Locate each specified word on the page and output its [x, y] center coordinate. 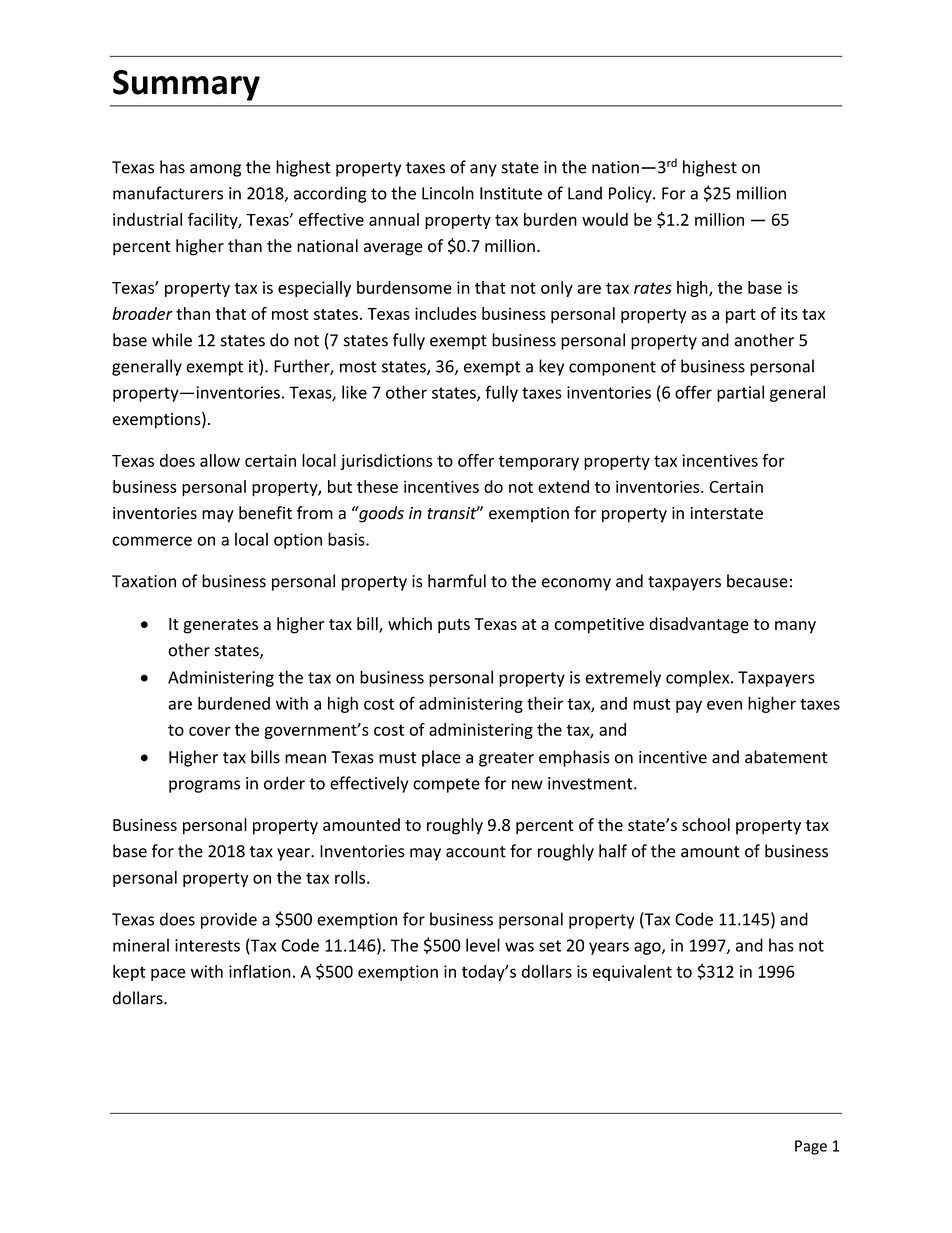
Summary [186, 85]
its [789, 313]
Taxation [144, 581]
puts [454, 626]
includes [446, 313]
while [172, 340]
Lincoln [448, 193]
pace [168, 974]
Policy [631, 194]
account [476, 852]
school [706, 824]
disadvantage [699, 625]
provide [229, 920]
